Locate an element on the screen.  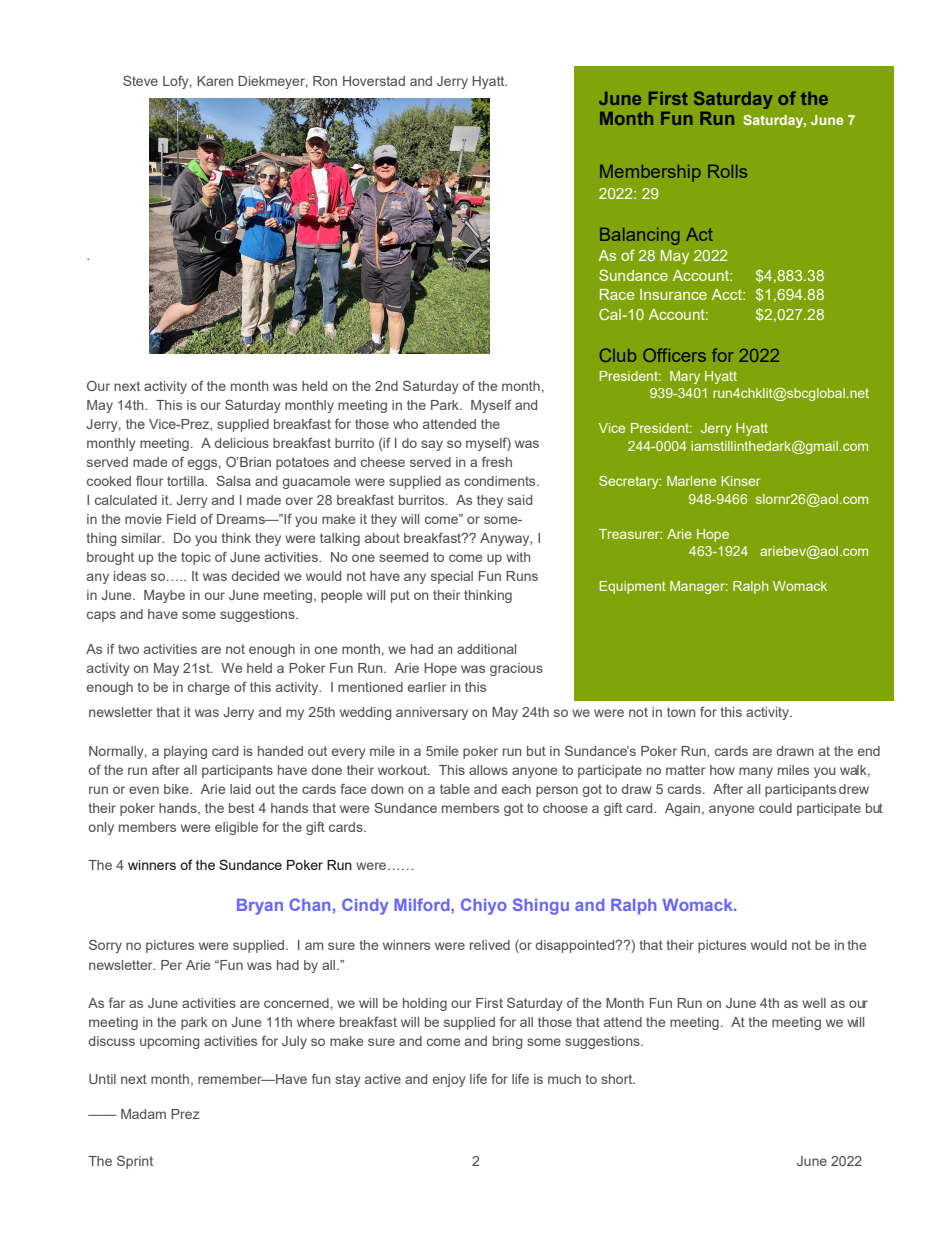
Karen is located at coordinates (215, 81).
